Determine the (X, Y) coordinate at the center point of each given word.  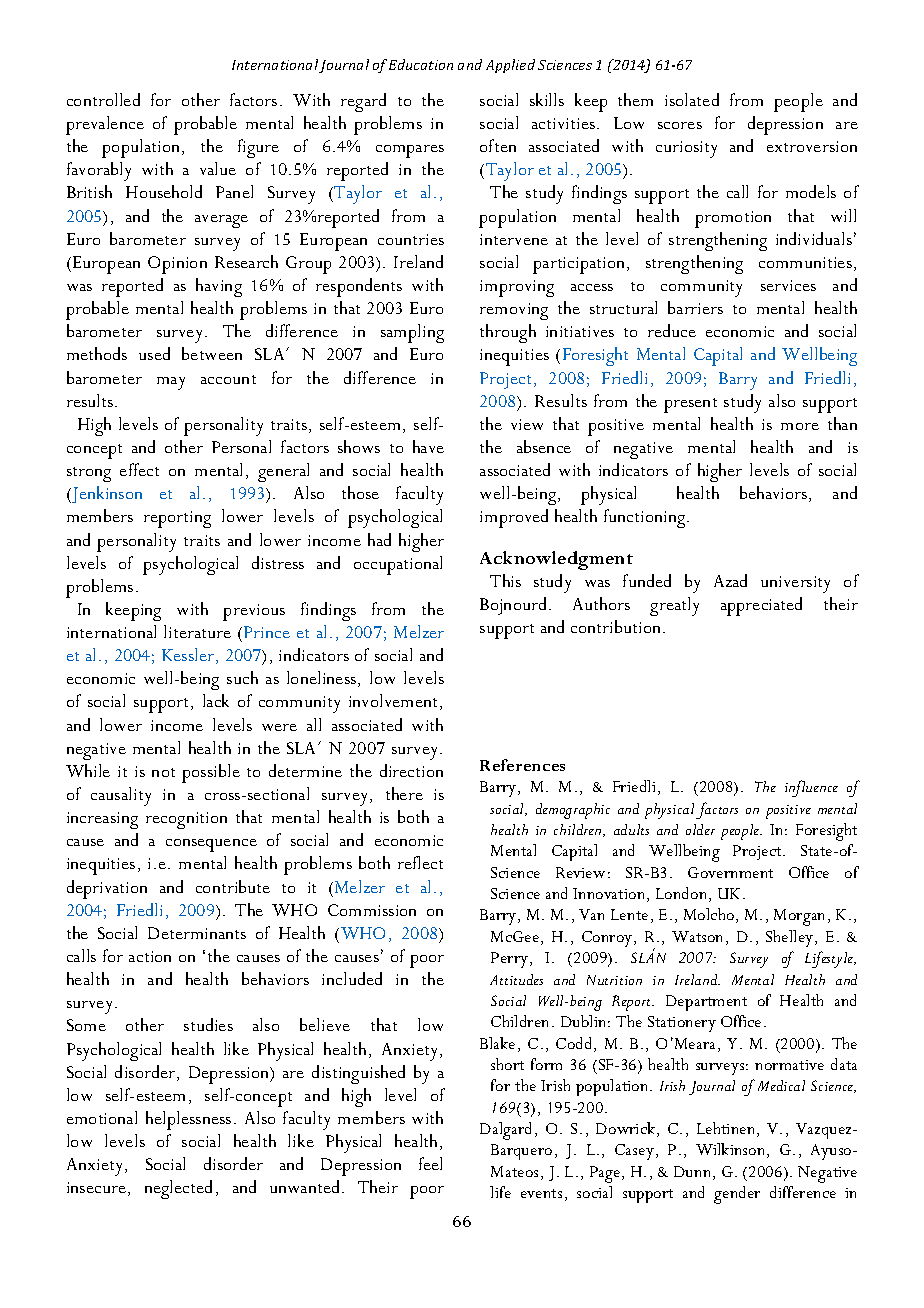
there (404, 793)
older (700, 829)
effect (139, 469)
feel (430, 1163)
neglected (178, 1189)
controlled (103, 99)
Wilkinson (732, 1150)
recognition (186, 820)
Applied (510, 66)
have (428, 446)
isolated (692, 99)
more (800, 426)
